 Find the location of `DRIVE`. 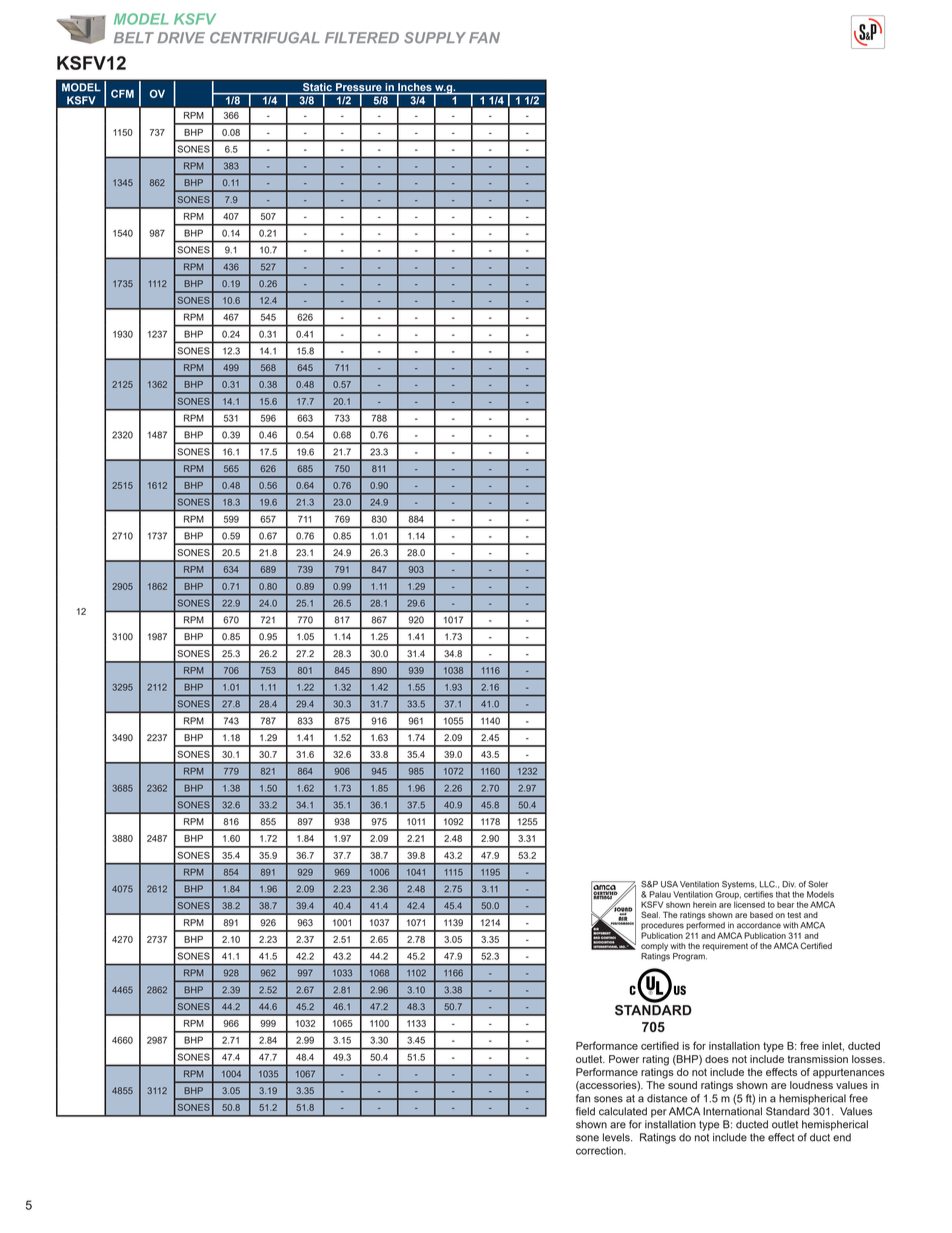

DRIVE is located at coordinates (181, 37).
